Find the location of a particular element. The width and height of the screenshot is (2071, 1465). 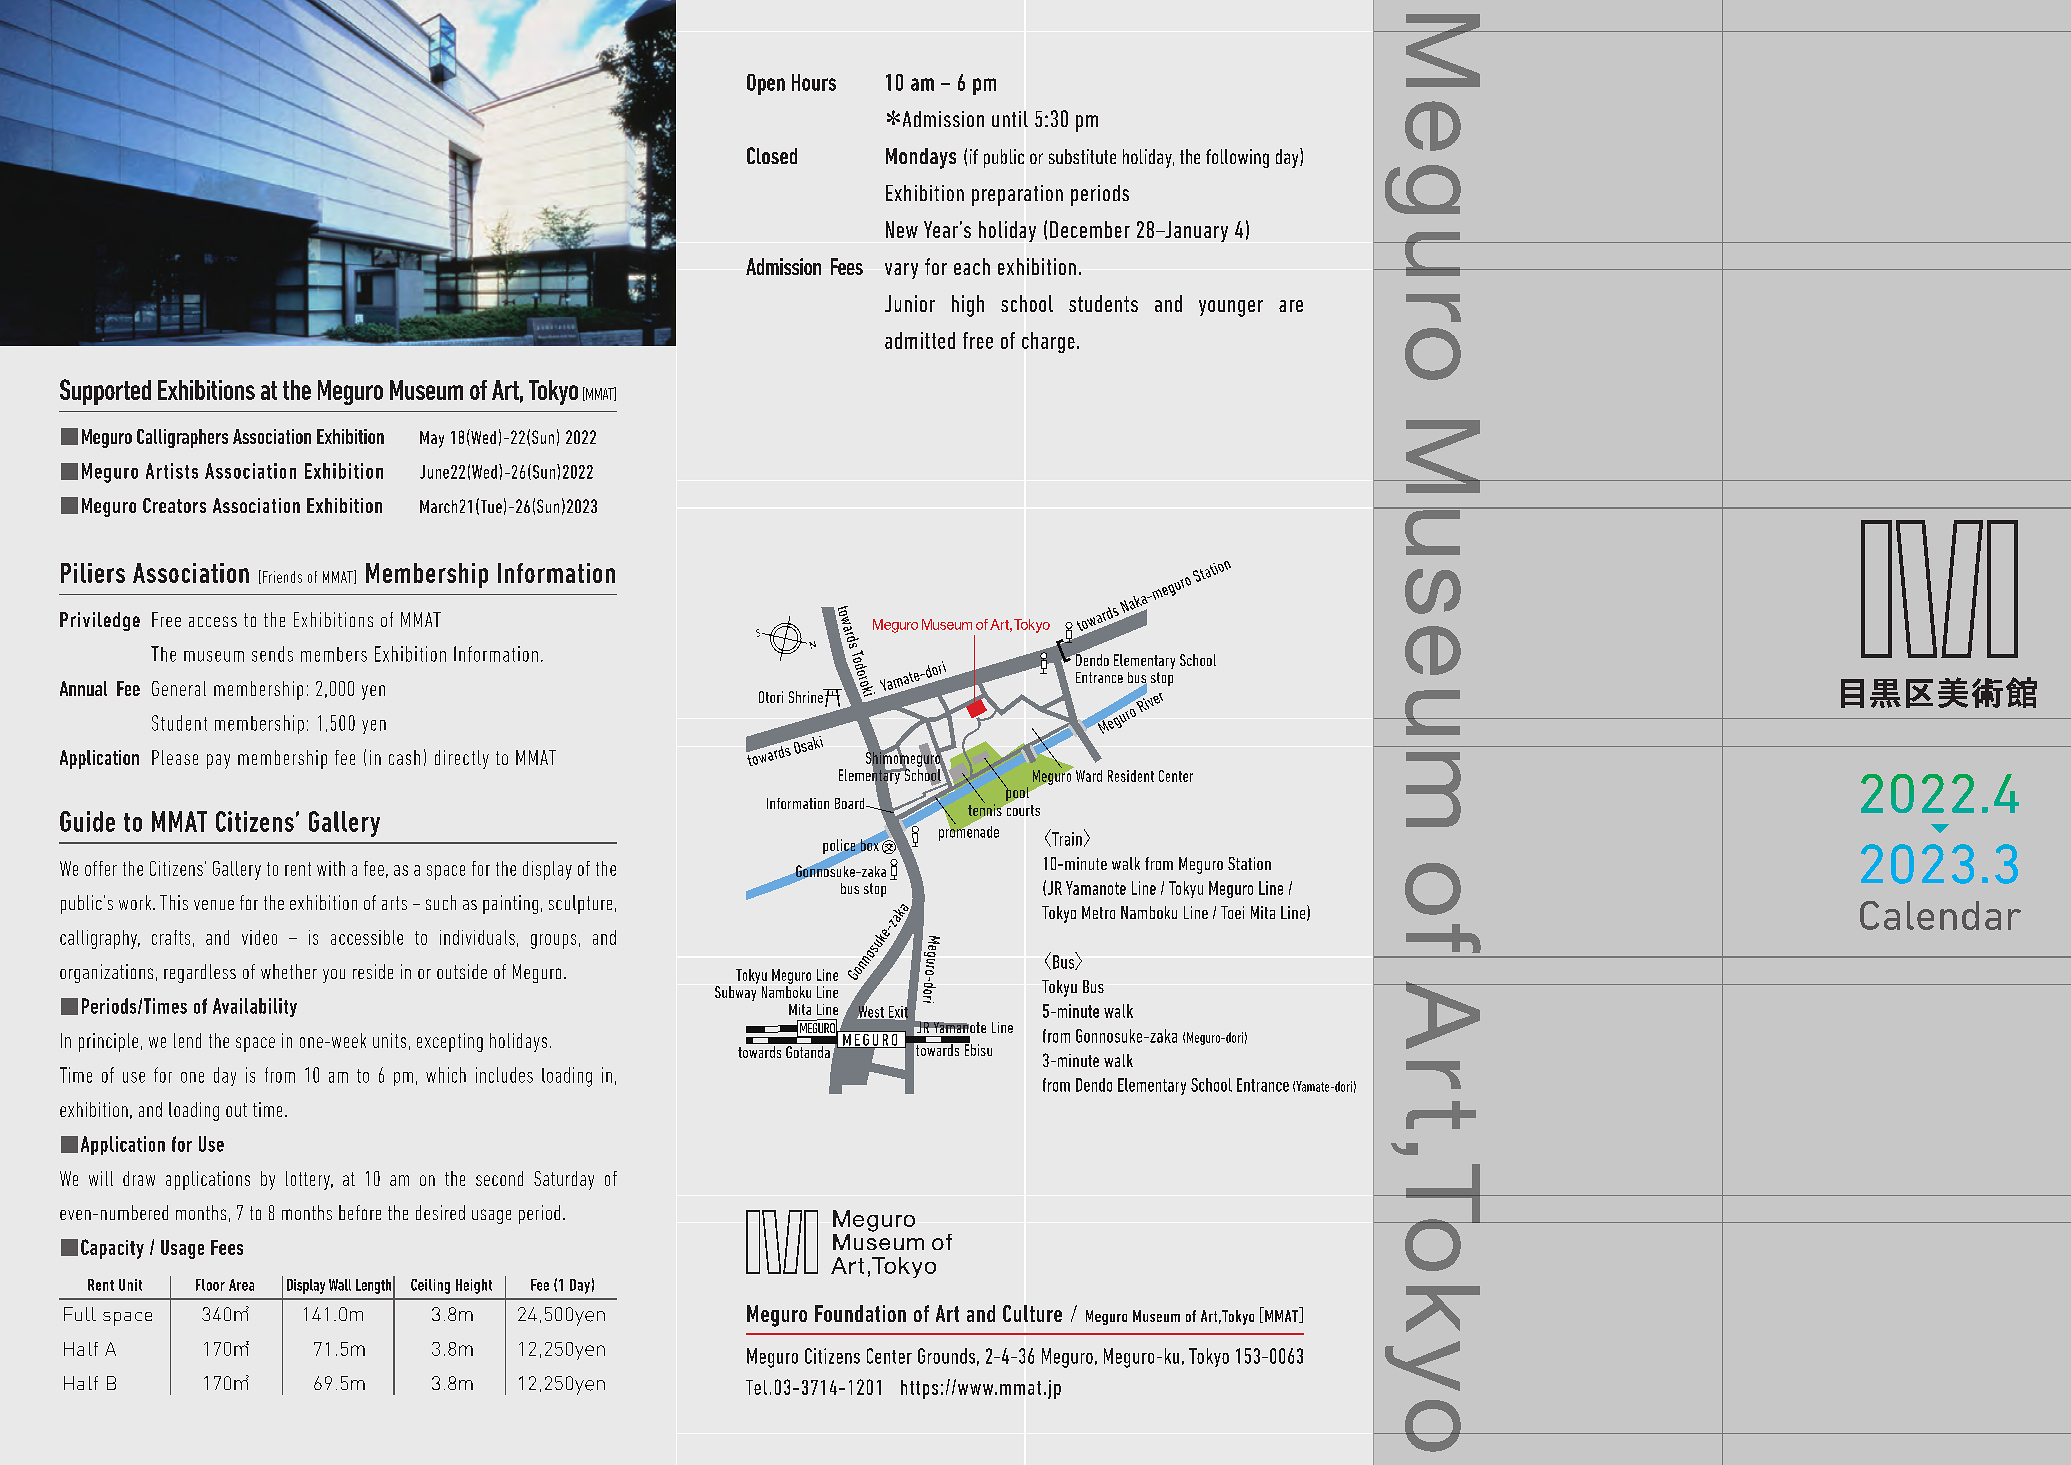

Supported is located at coordinates (105, 392).
